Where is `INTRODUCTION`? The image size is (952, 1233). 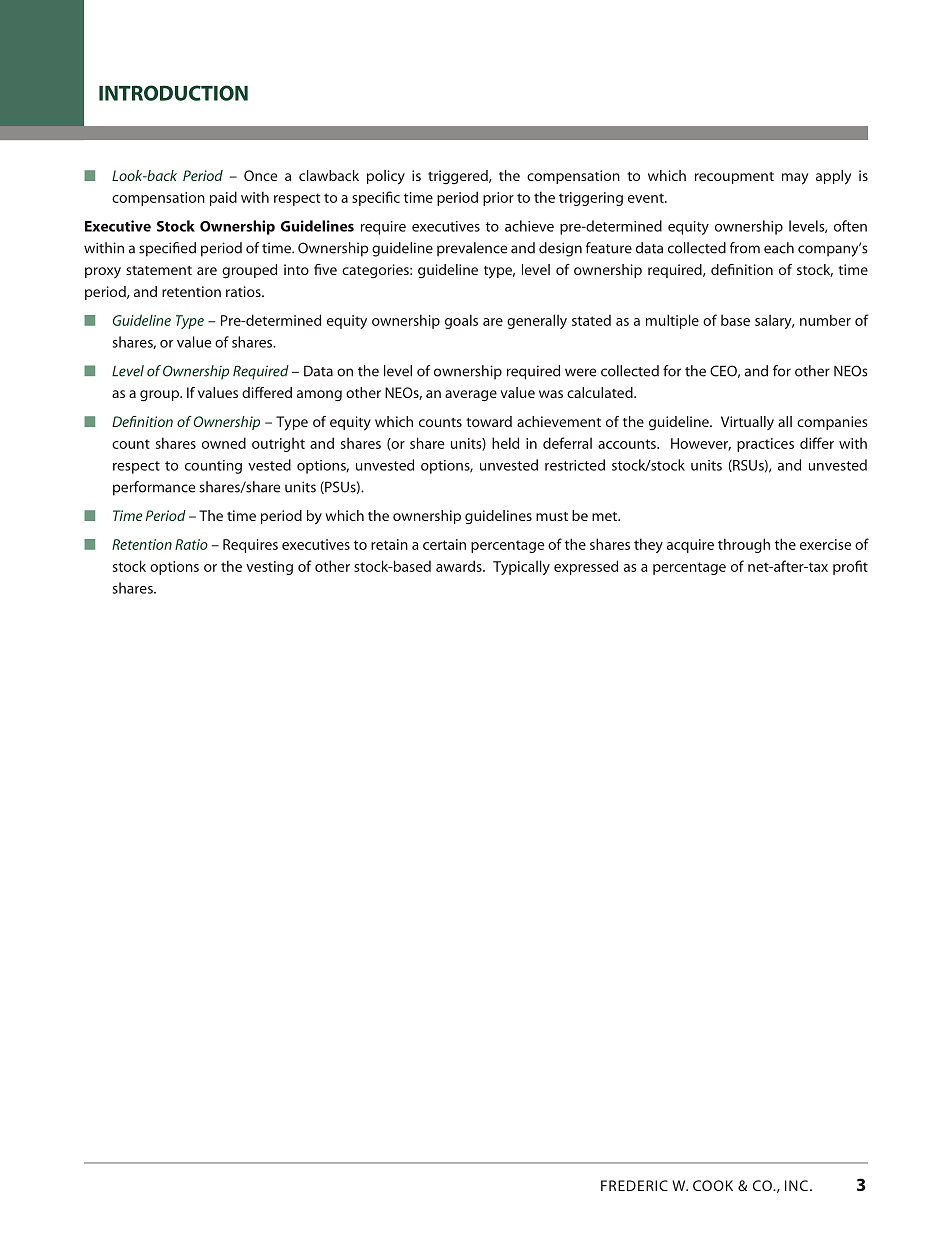 INTRODUCTION is located at coordinates (173, 93).
